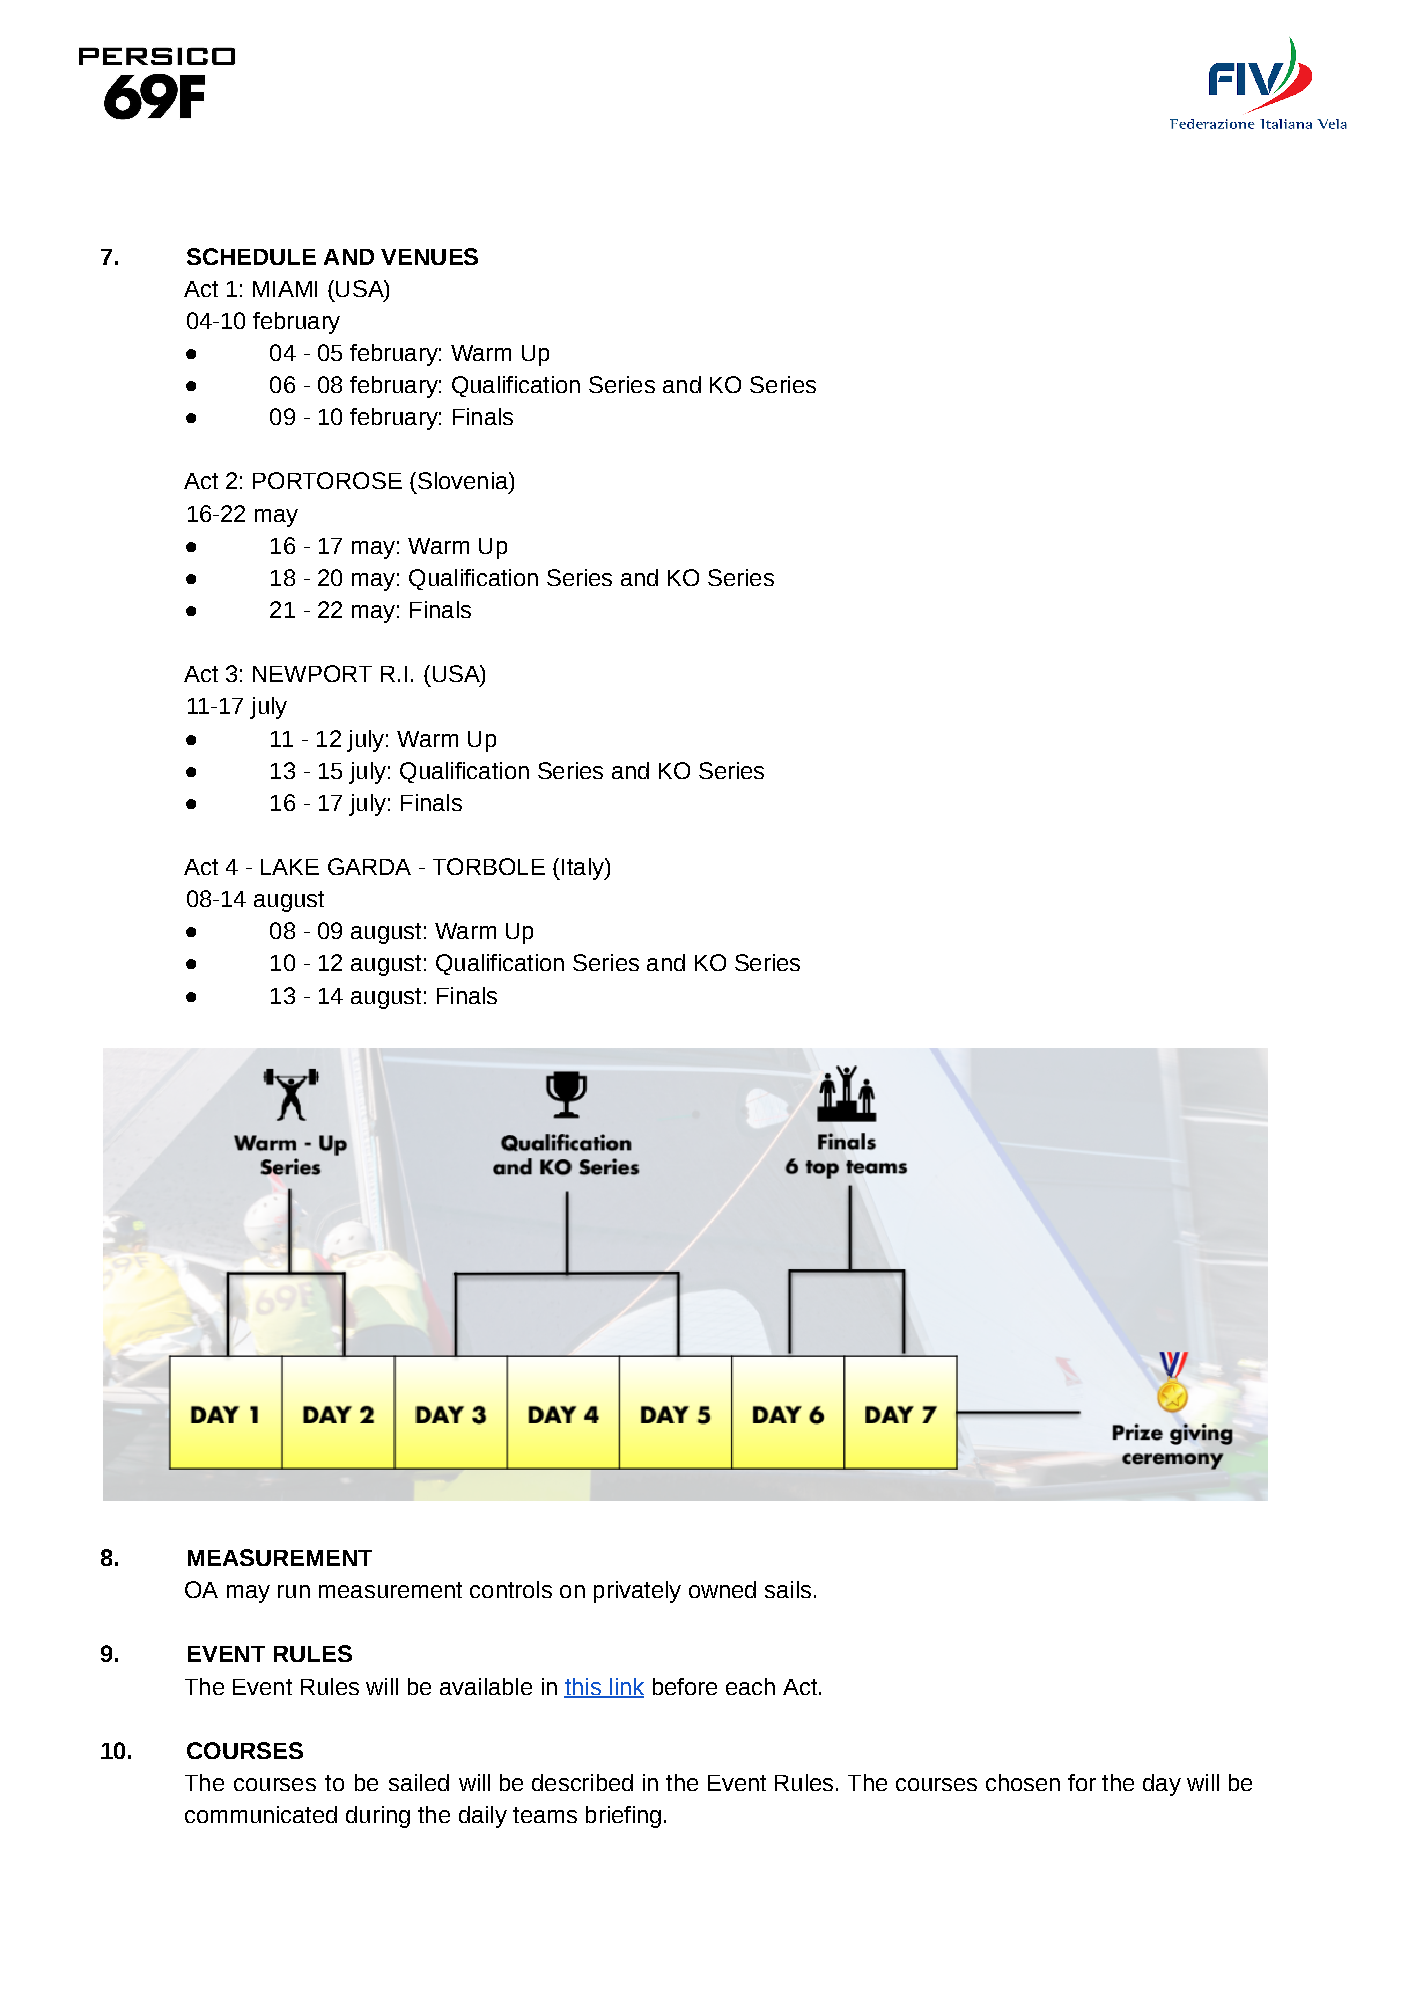 This screenshot has width=1417, height=2008. I want to click on run, so click(294, 1591).
